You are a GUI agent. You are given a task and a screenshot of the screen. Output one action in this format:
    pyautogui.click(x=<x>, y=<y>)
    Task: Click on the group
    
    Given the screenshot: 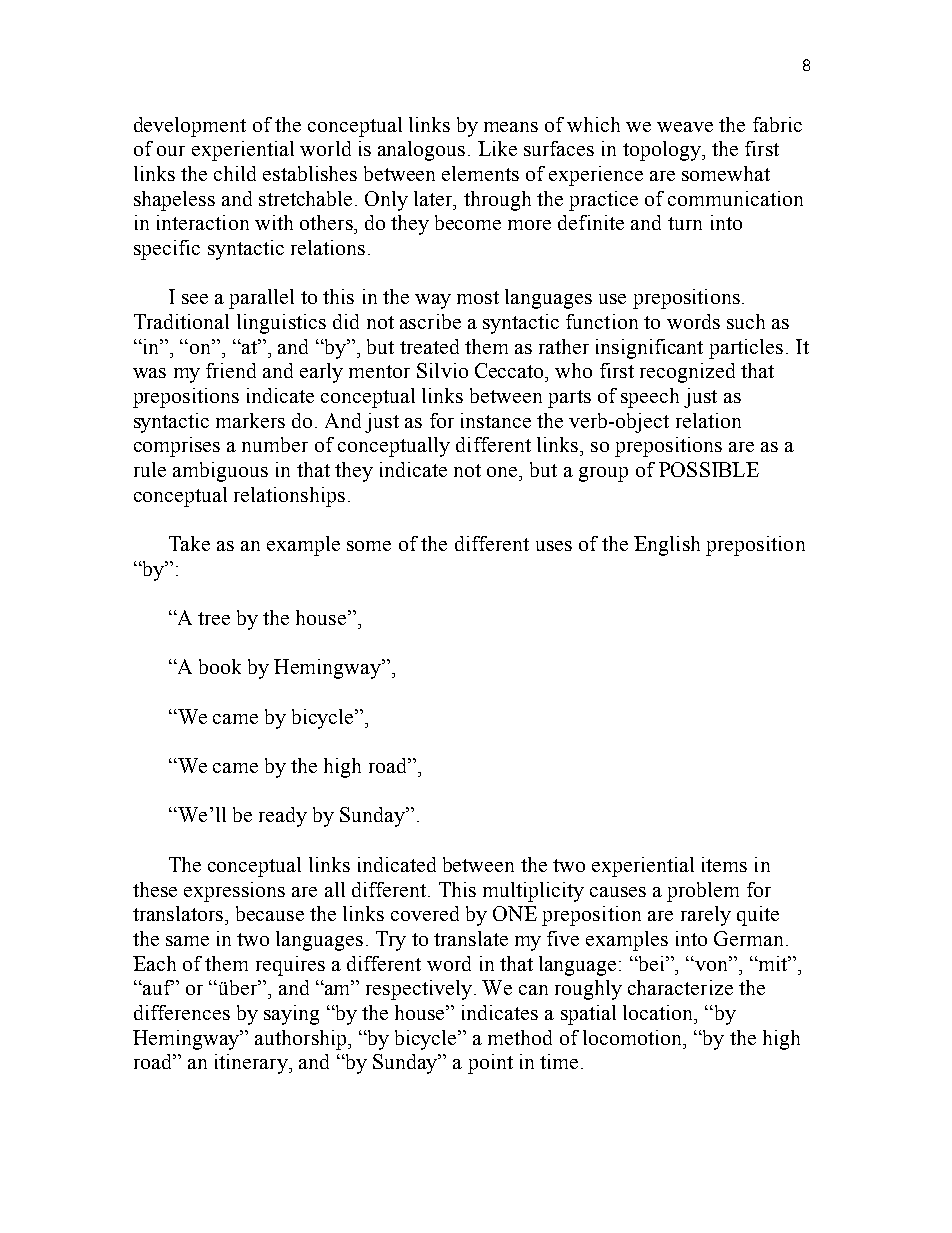 What is the action you would take?
    pyautogui.click(x=603, y=474)
